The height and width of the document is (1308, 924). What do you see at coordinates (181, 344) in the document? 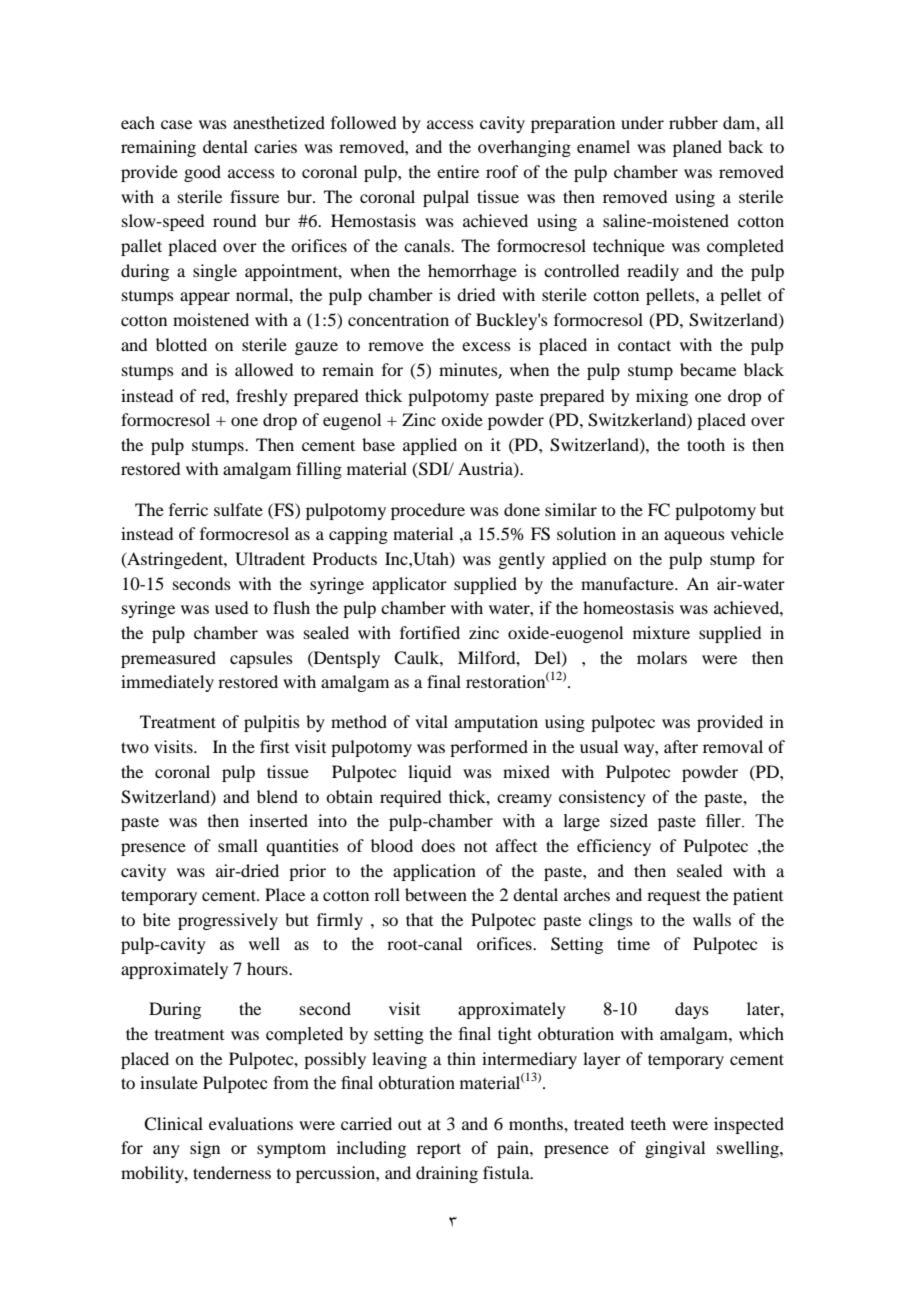
I see `blotted` at bounding box center [181, 344].
